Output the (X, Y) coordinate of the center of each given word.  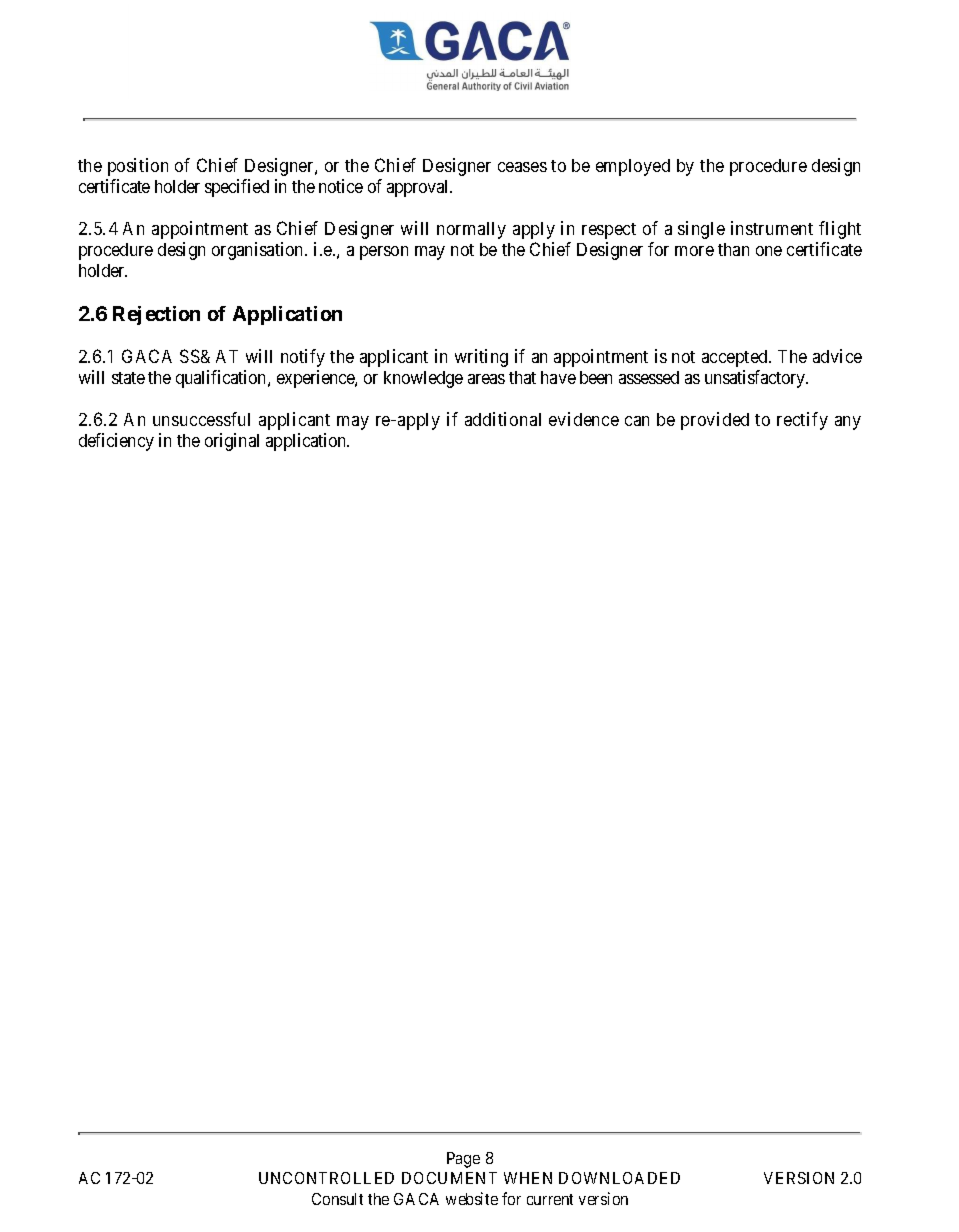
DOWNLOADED (619, 1178)
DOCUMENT (449, 1178)
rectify (802, 421)
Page (463, 1160)
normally (471, 230)
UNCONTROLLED (326, 1178)
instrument (772, 228)
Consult (337, 1199)
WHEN (528, 1178)
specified (237, 188)
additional (503, 419)
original (232, 442)
